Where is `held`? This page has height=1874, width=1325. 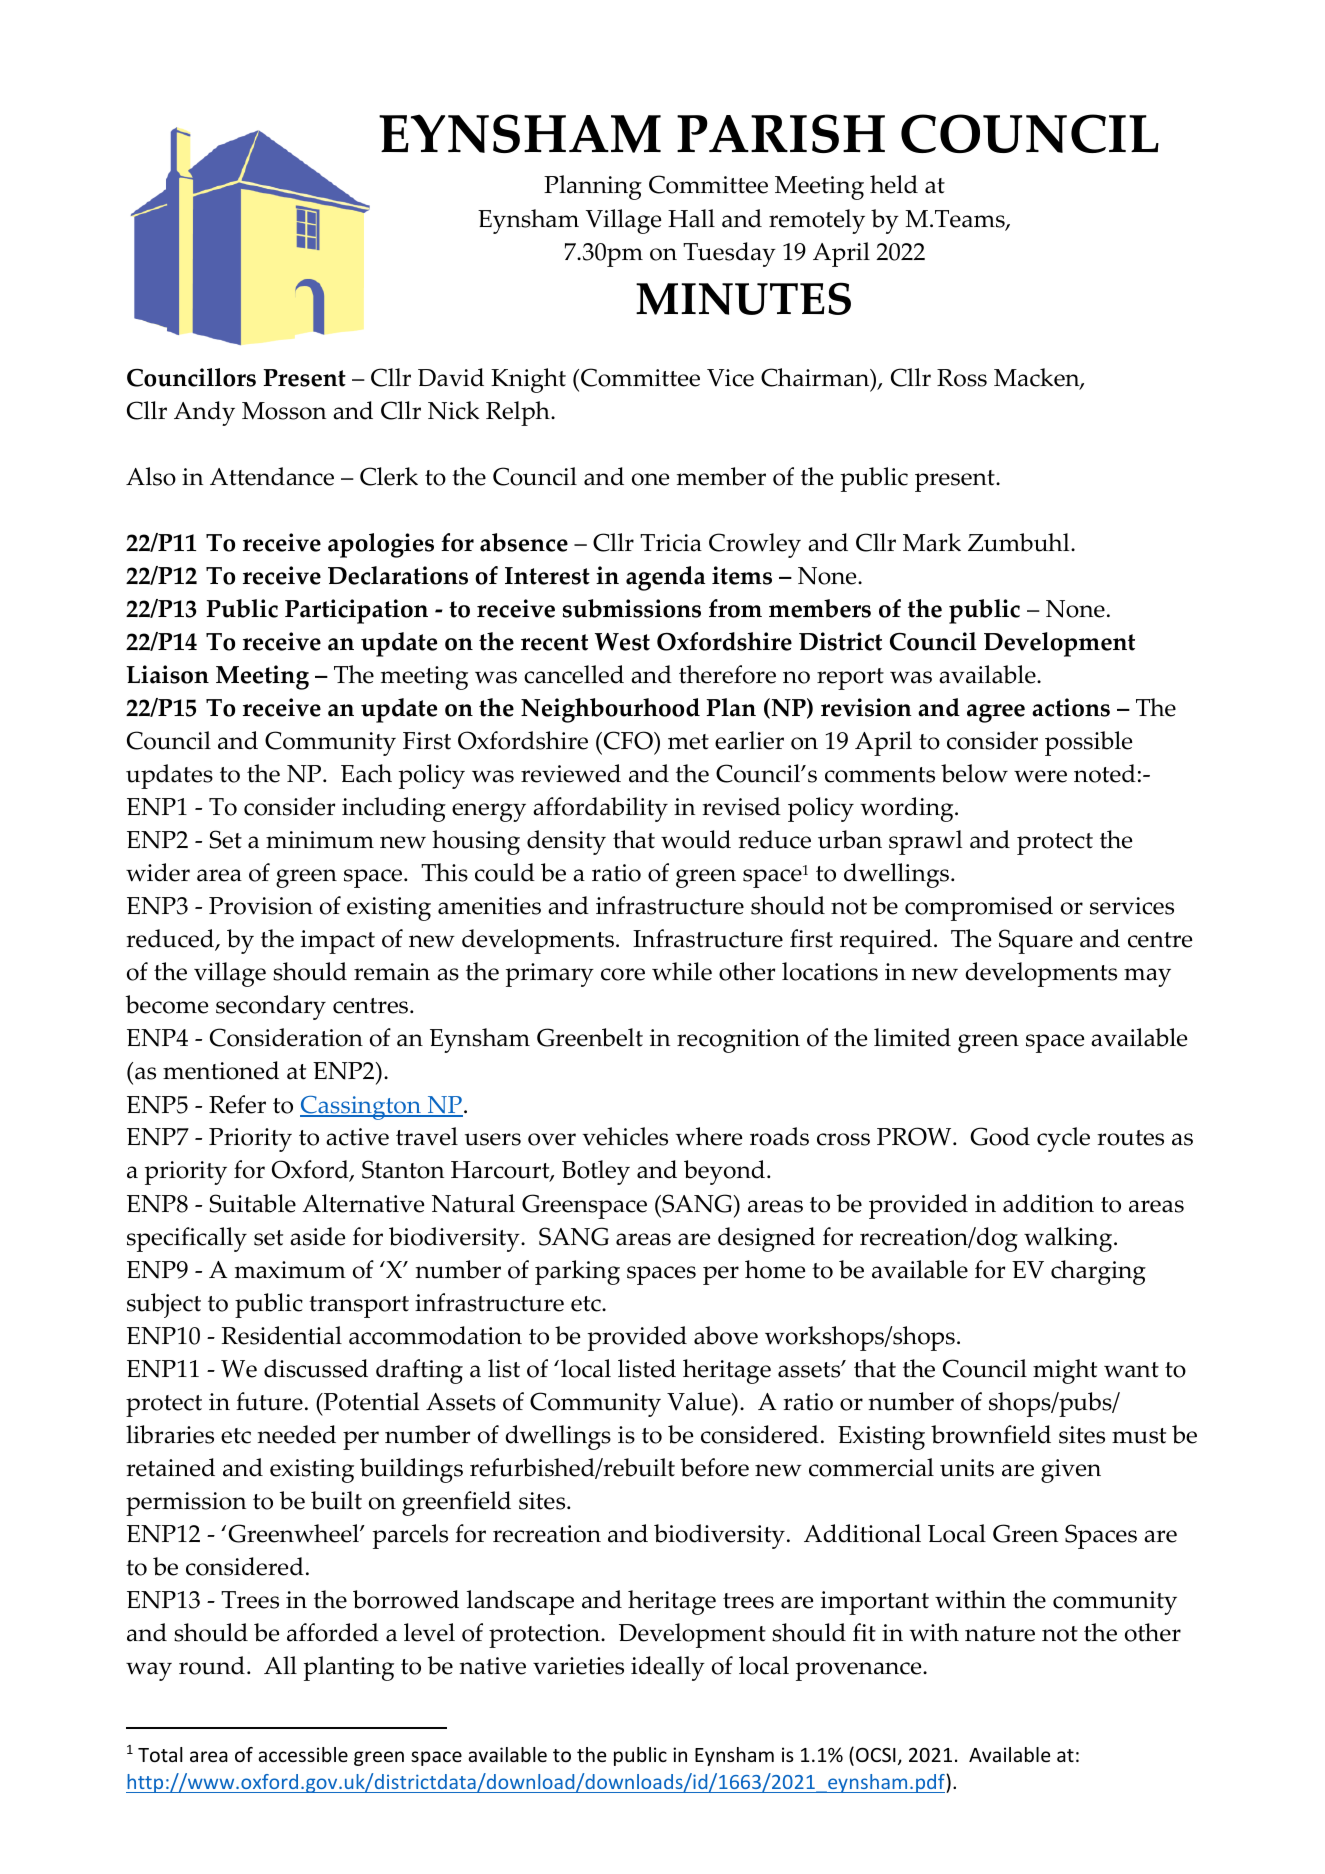 held is located at coordinates (894, 184).
